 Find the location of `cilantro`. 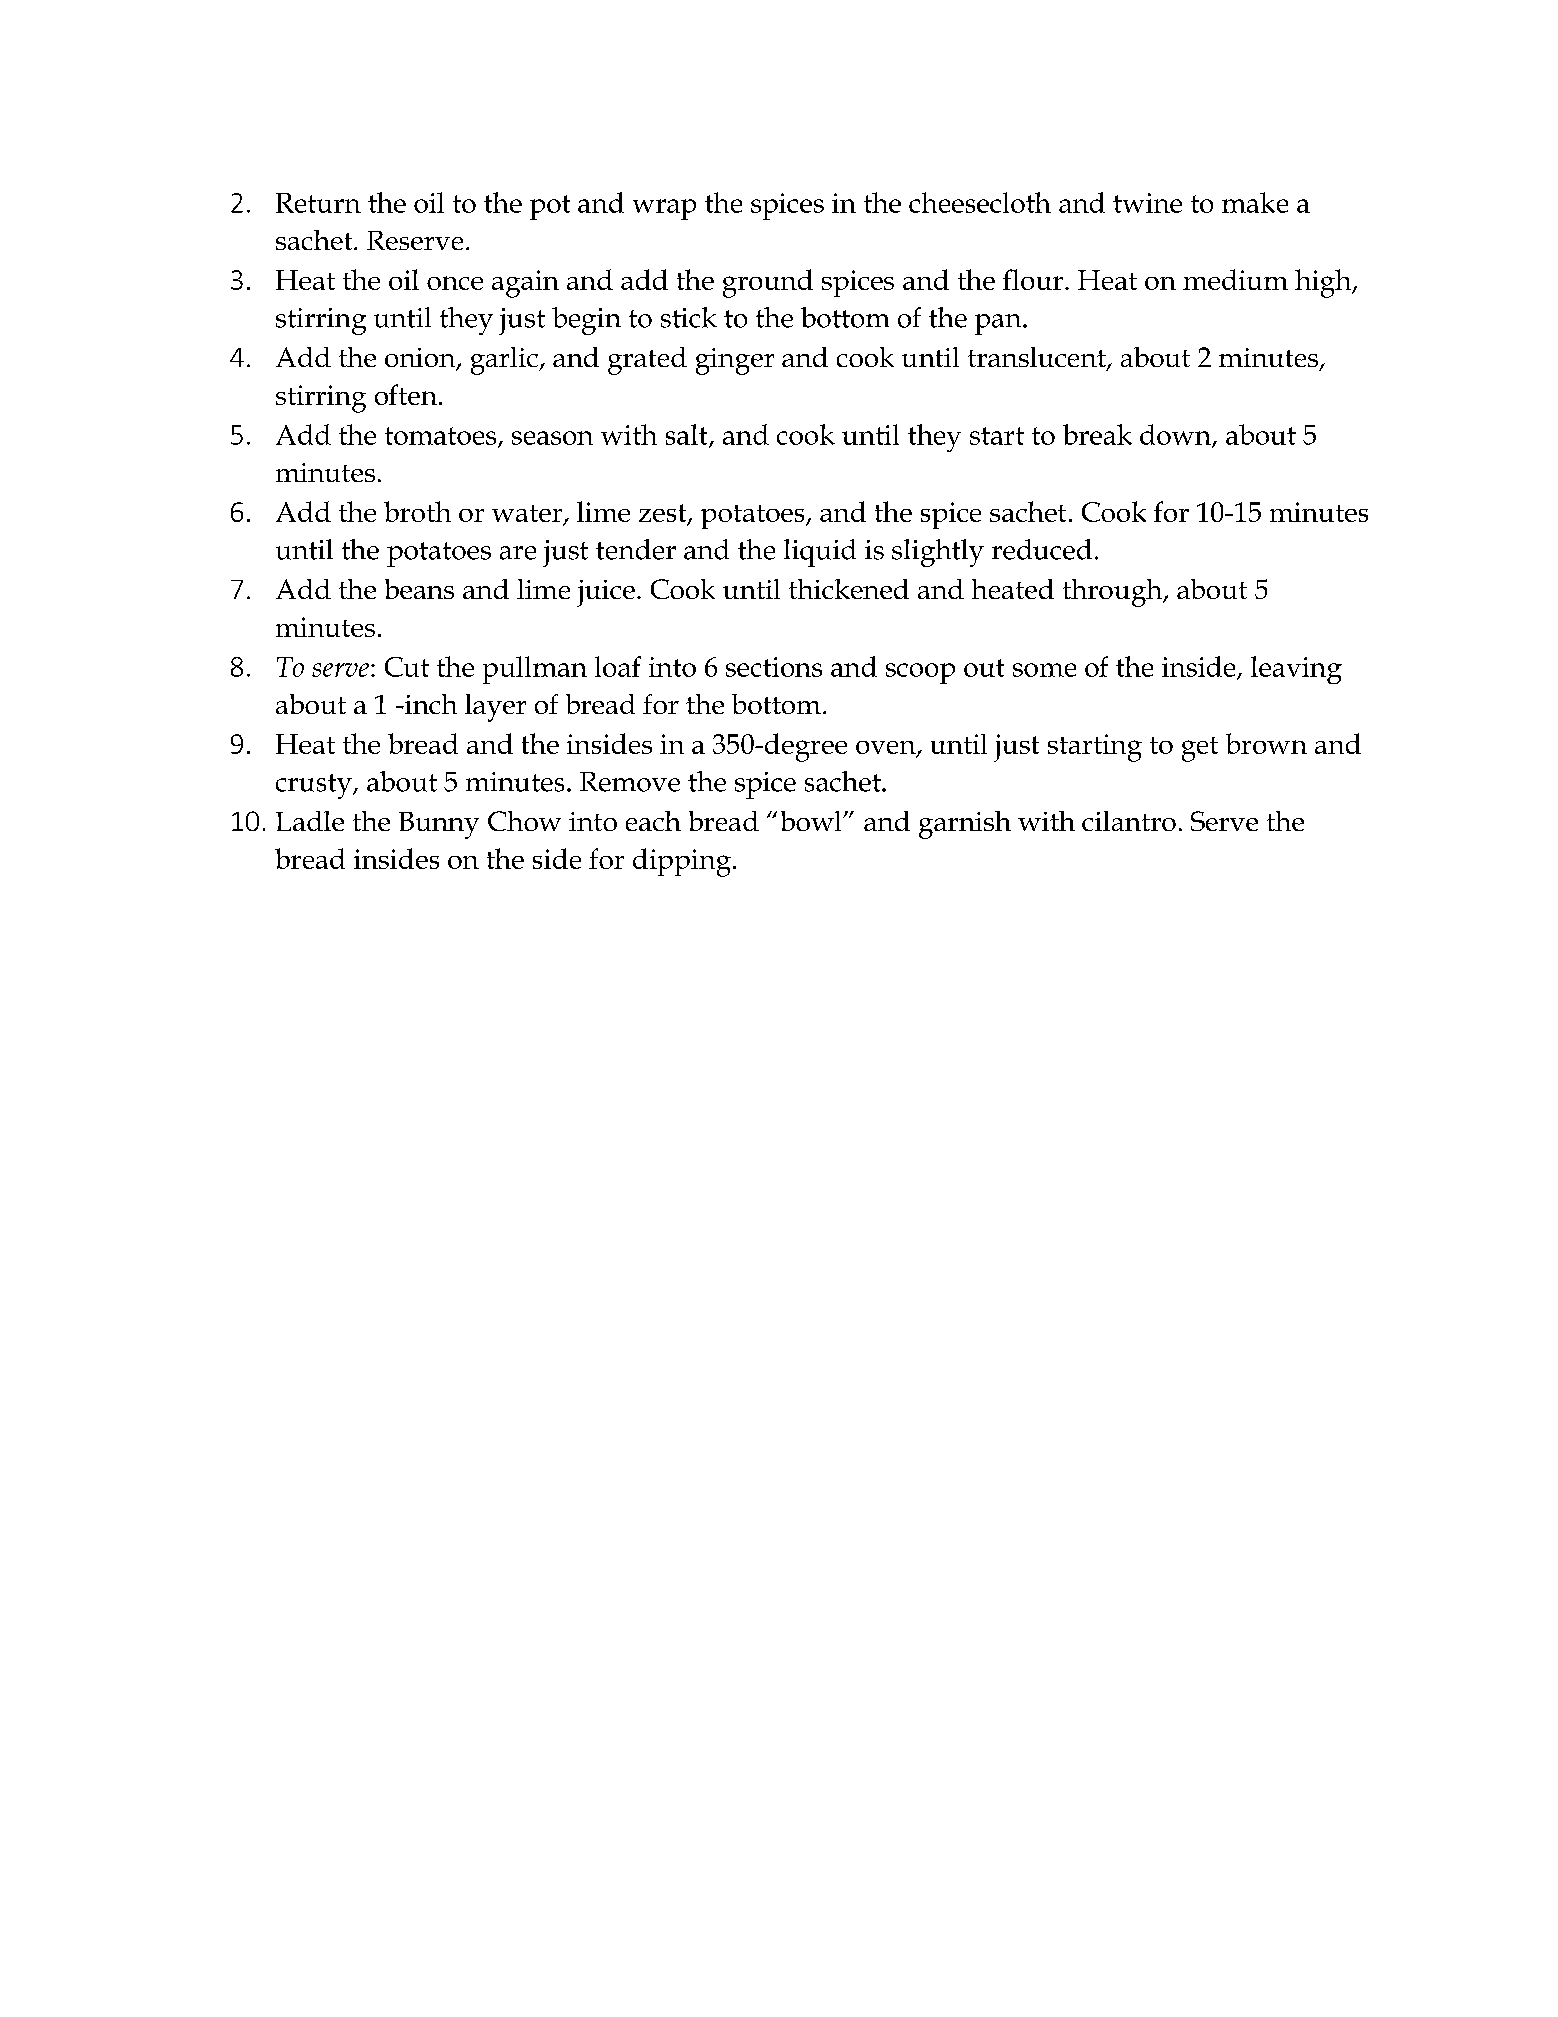

cilantro is located at coordinates (1129, 821).
